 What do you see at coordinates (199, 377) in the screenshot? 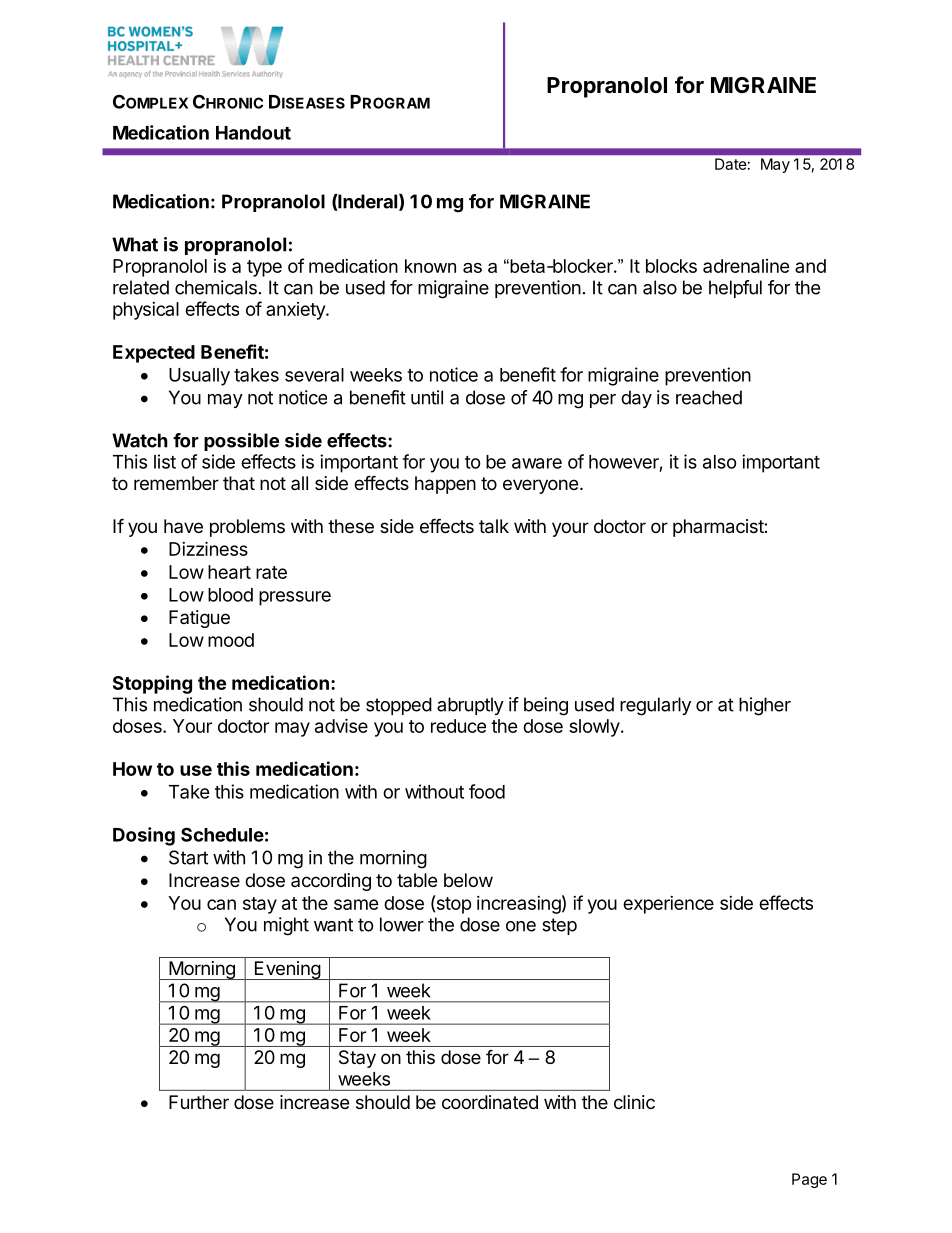
I see `Usually` at bounding box center [199, 377].
